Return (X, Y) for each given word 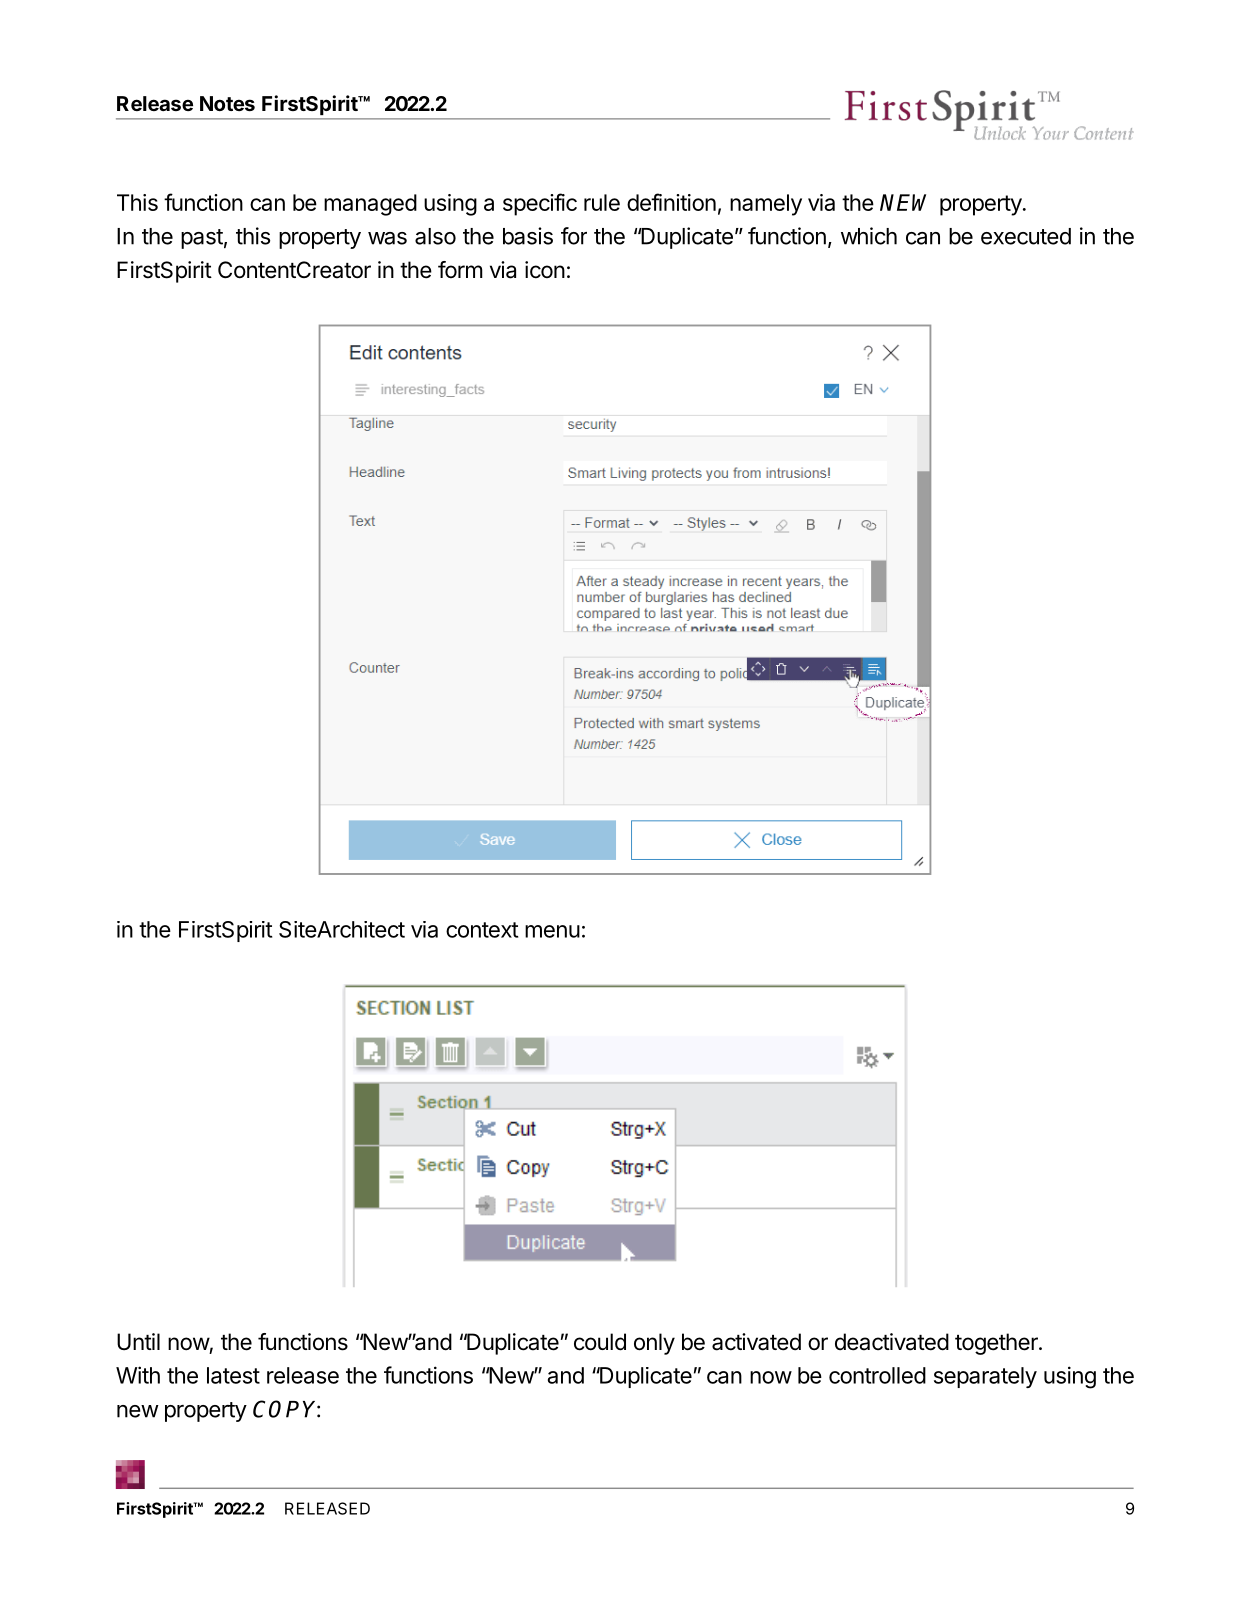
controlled (877, 1375)
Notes (227, 103)
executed (1026, 236)
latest (233, 1375)
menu (552, 931)
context (482, 930)
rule (602, 202)
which (869, 236)
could (600, 1342)
